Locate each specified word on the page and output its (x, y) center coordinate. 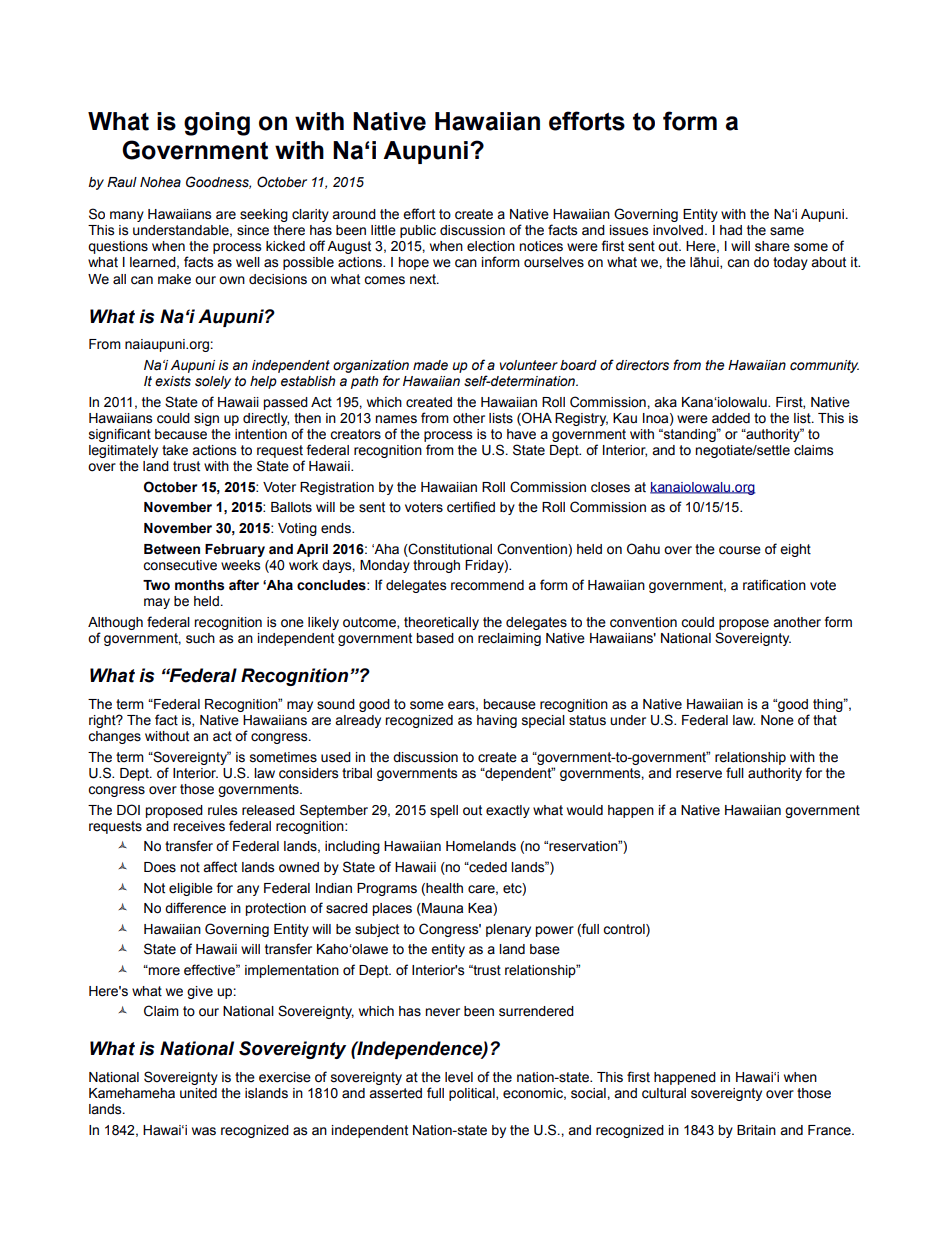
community (824, 366)
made (430, 365)
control (625, 930)
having (497, 721)
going (217, 124)
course (740, 550)
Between (172, 549)
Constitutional (449, 549)
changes (114, 737)
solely (213, 382)
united (198, 1093)
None (777, 720)
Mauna (441, 909)
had (731, 230)
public (418, 231)
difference (195, 908)
